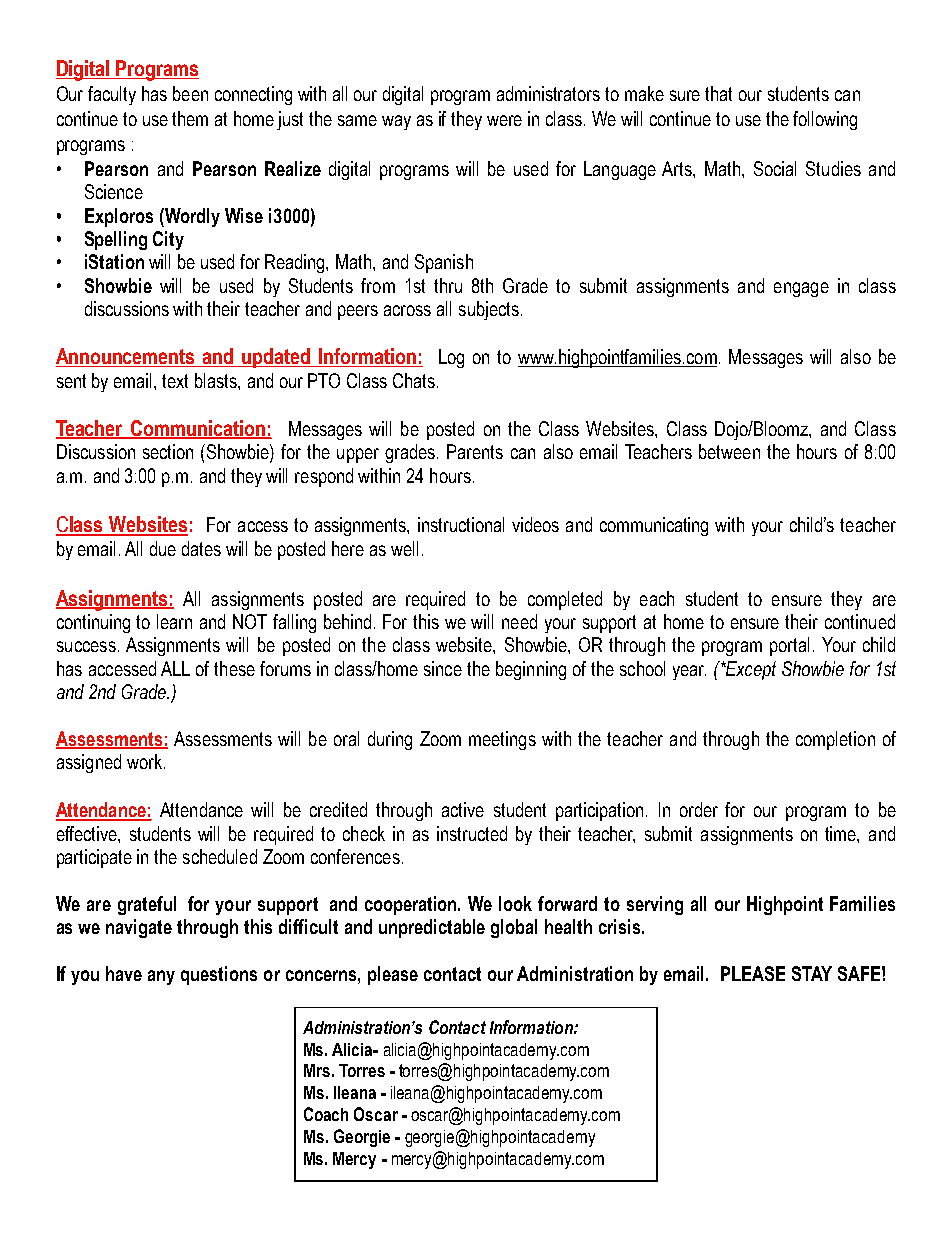 The width and height of the page is (952, 1233). I want to click on Mrs, so click(317, 1070).
